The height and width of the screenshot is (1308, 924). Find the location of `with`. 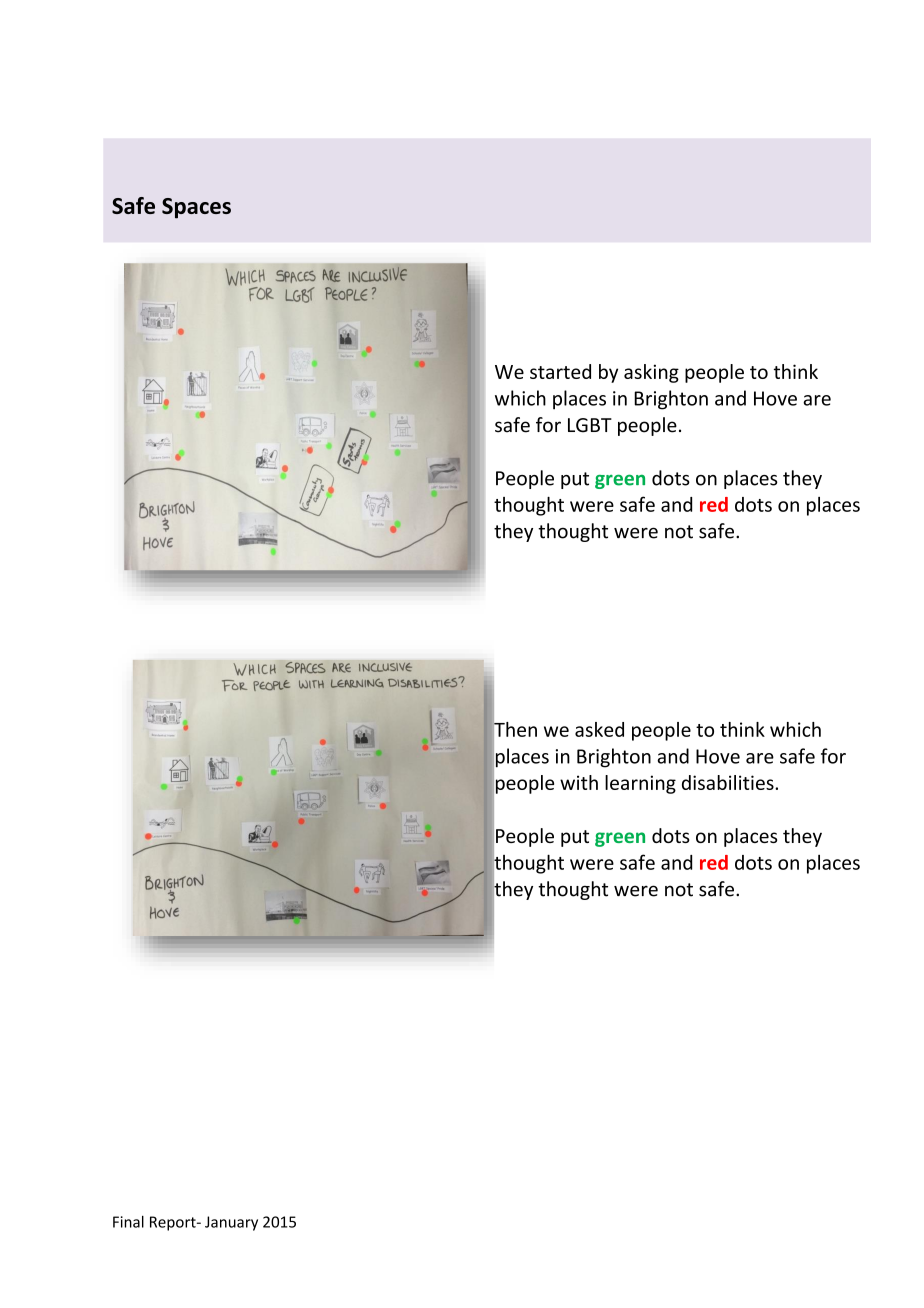

with is located at coordinates (579, 782).
